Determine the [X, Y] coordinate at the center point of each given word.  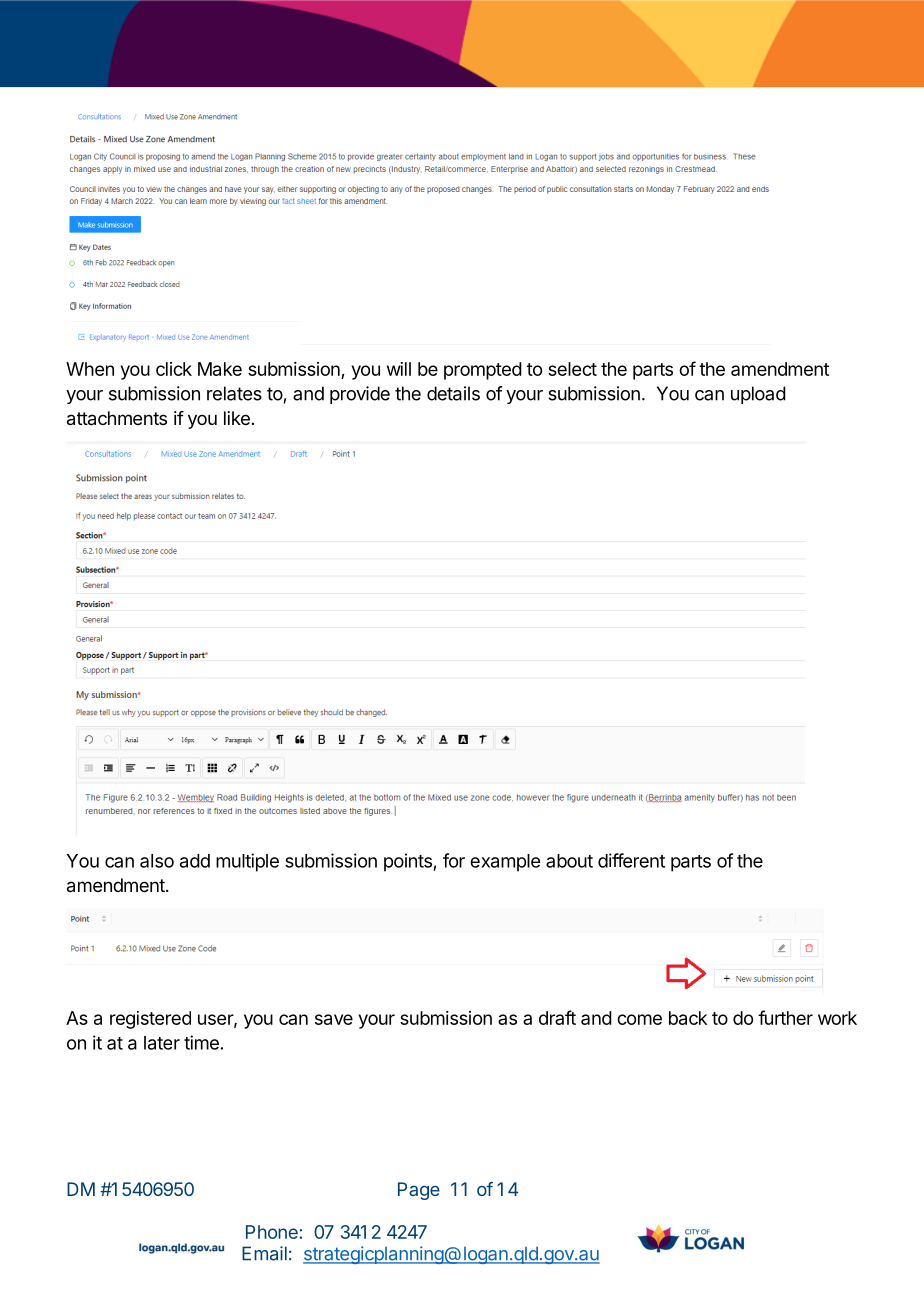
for [454, 860]
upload [758, 395]
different [631, 860]
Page [419, 1191]
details [453, 393]
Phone [272, 1232]
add [195, 861]
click [174, 369]
